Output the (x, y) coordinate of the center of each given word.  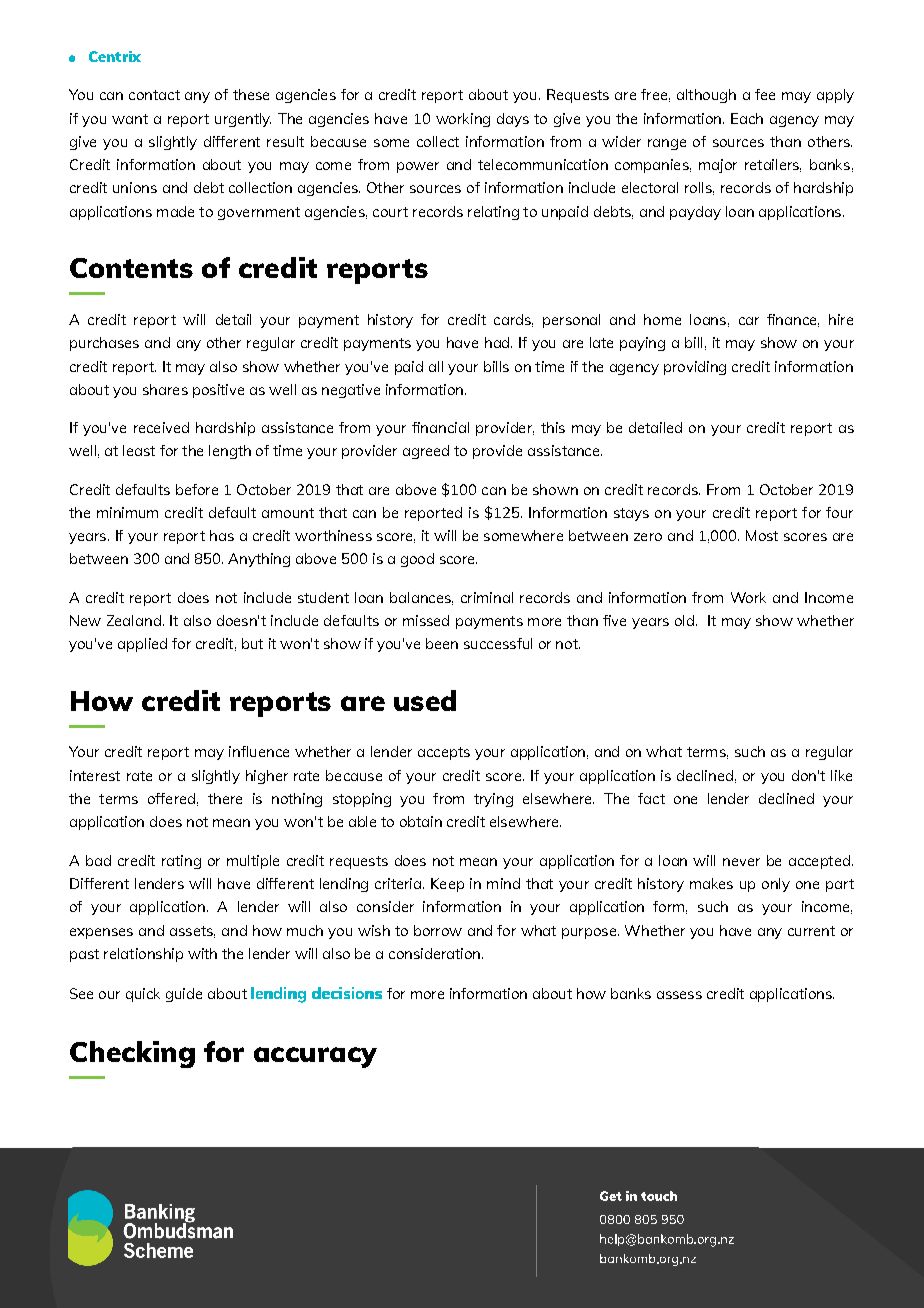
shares (165, 389)
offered (171, 798)
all (436, 366)
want (130, 119)
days (513, 120)
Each (747, 118)
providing (695, 368)
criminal (487, 597)
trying (493, 800)
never (741, 862)
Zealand (134, 620)
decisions (347, 993)
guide (184, 995)
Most (762, 535)
